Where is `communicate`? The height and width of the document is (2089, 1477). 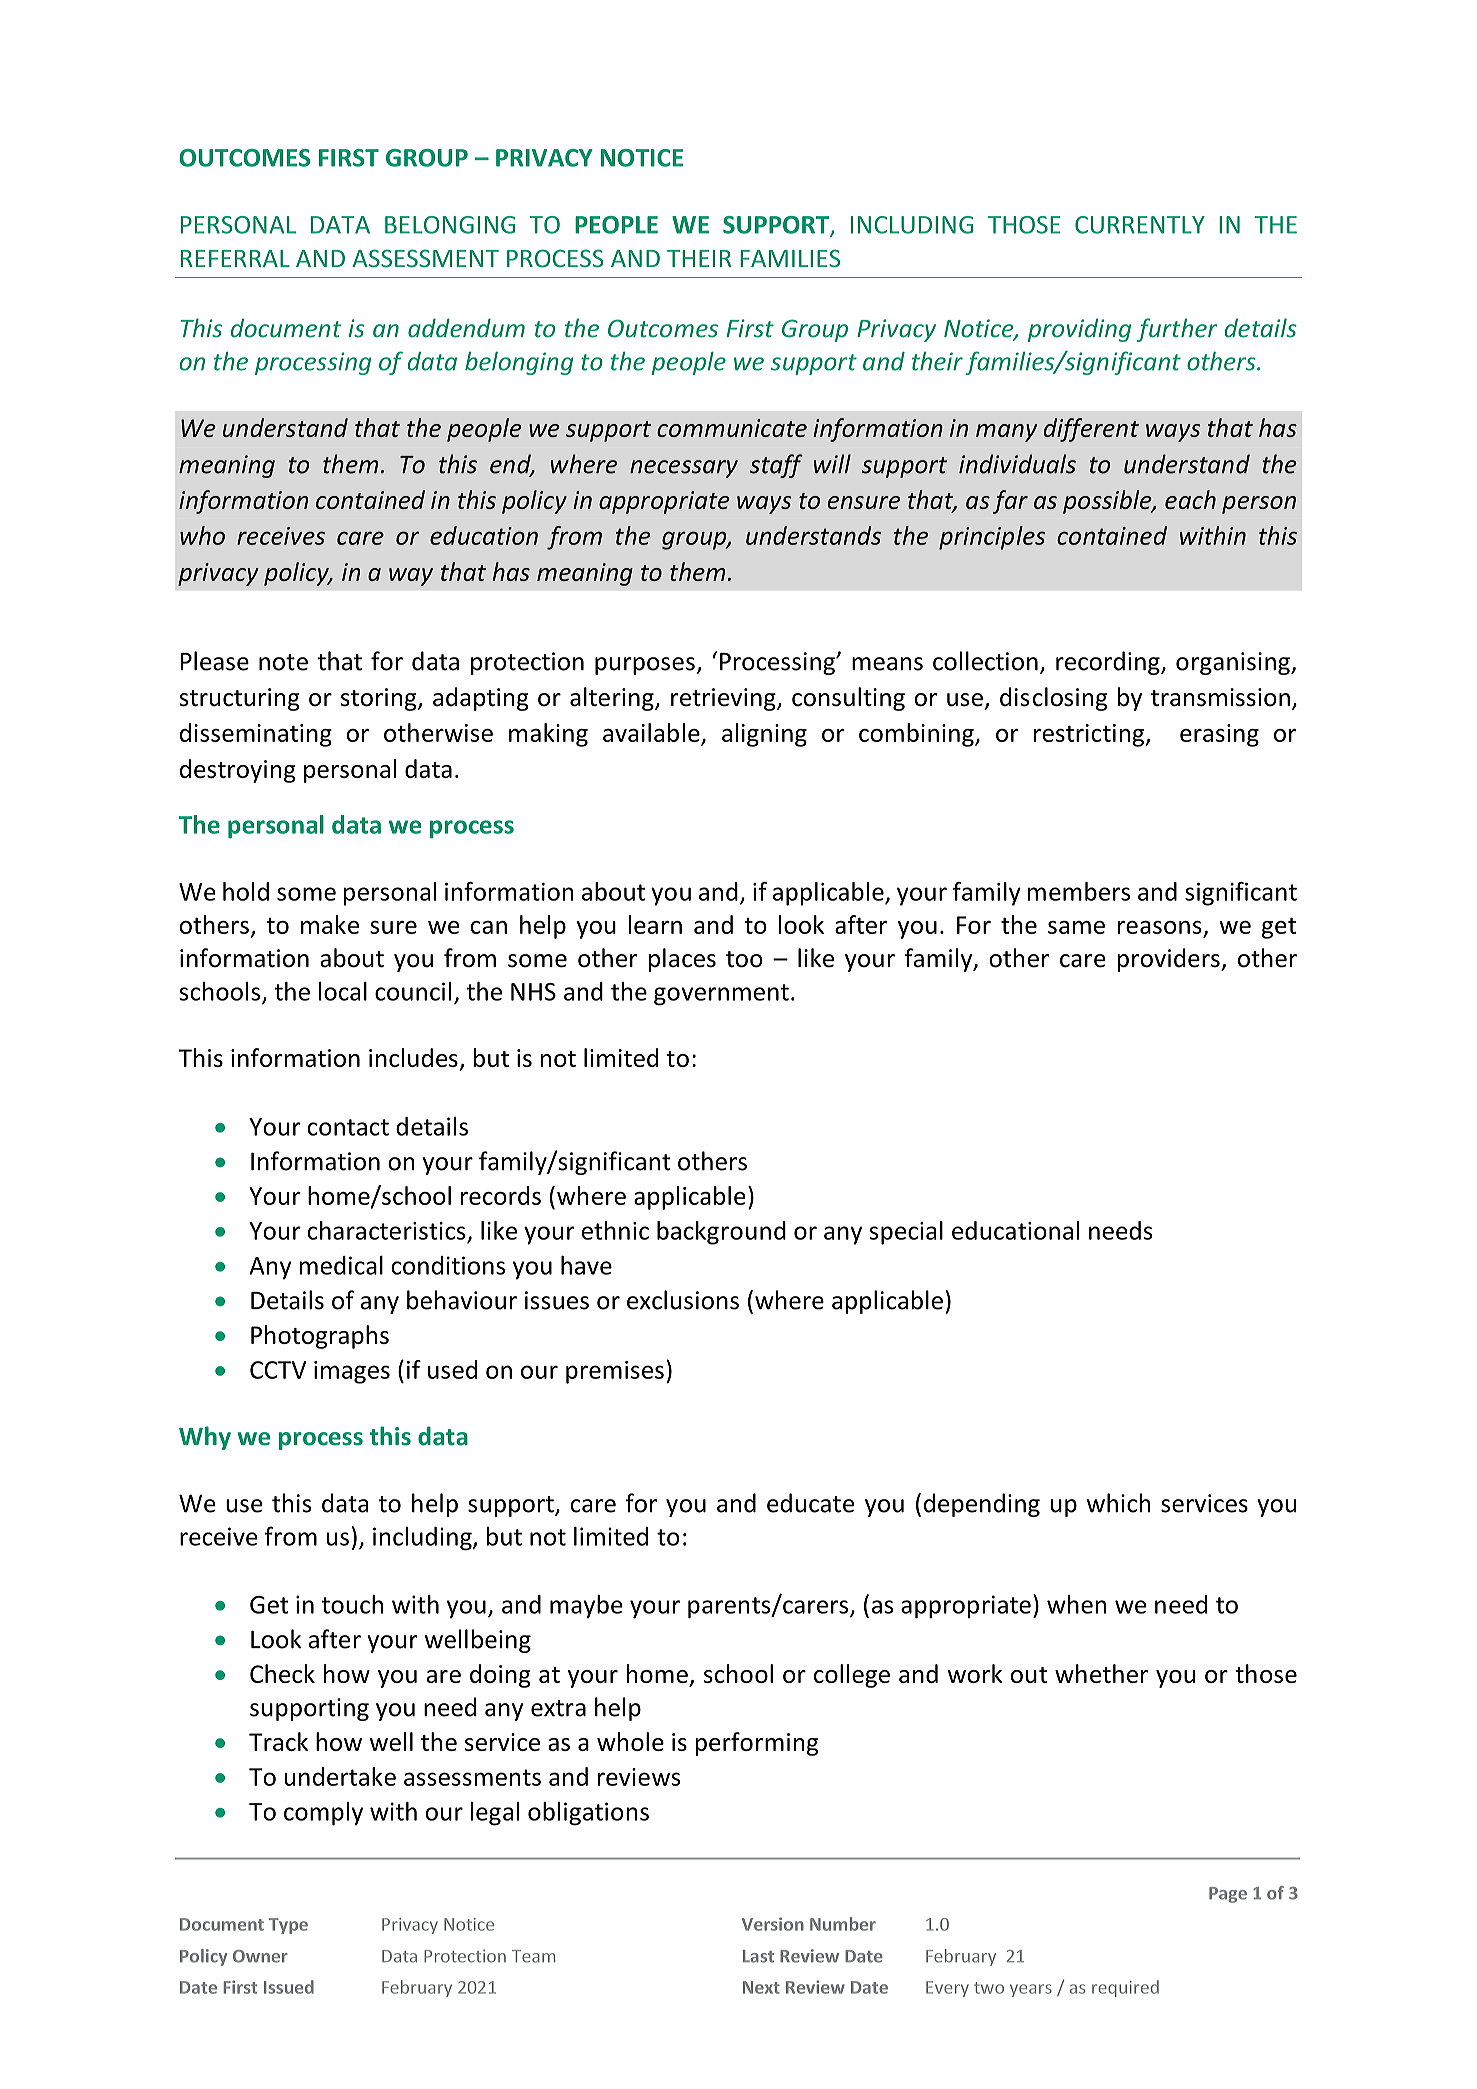
communicate is located at coordinates (732, 428).
